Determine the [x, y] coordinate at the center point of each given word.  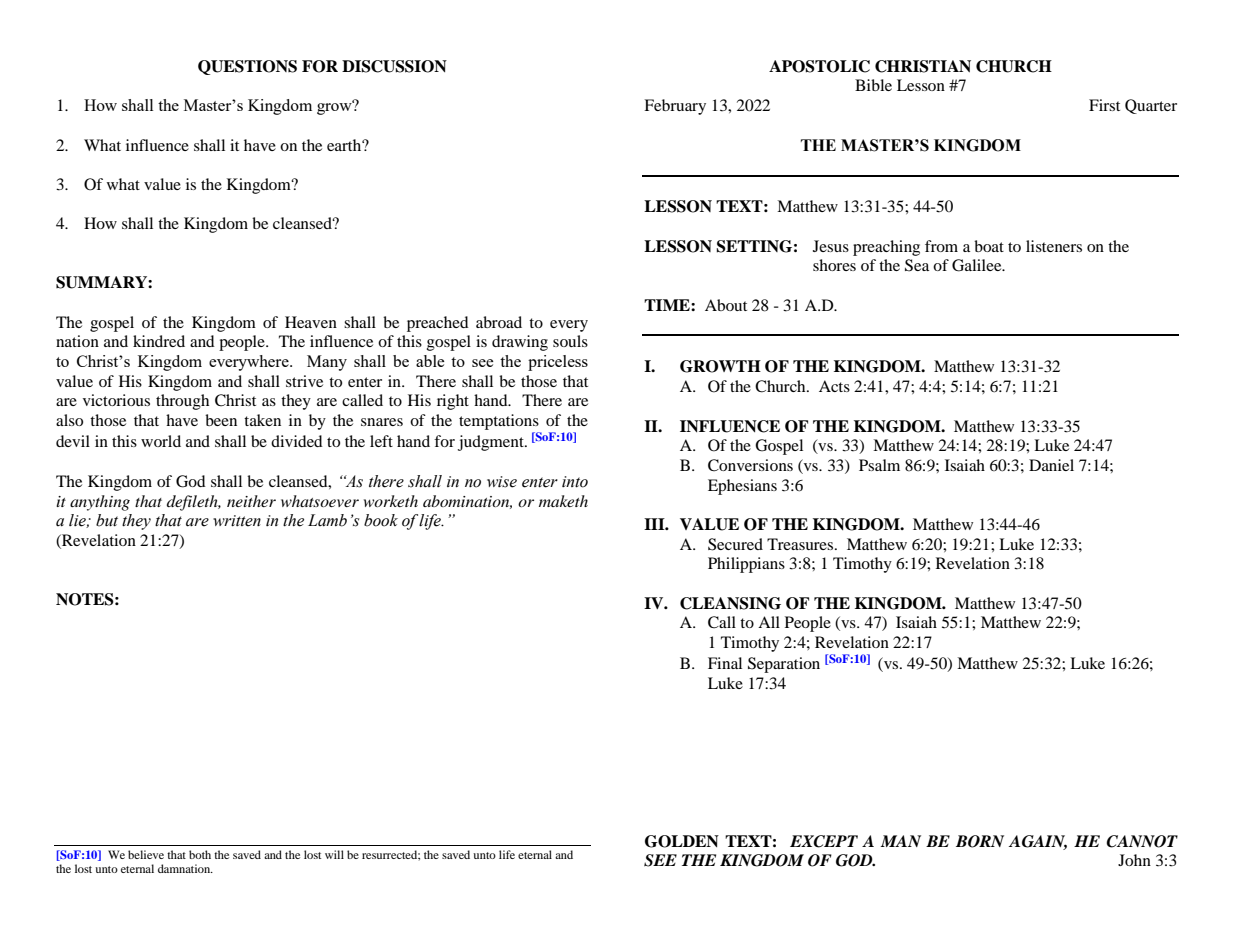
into [575, 482]
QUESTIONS [247, 67]
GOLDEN [682, 841]
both [200, 854]
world [161, 441]
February [675, 107]
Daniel [1051, 465]
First [1104, 105]
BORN [980, 841]
